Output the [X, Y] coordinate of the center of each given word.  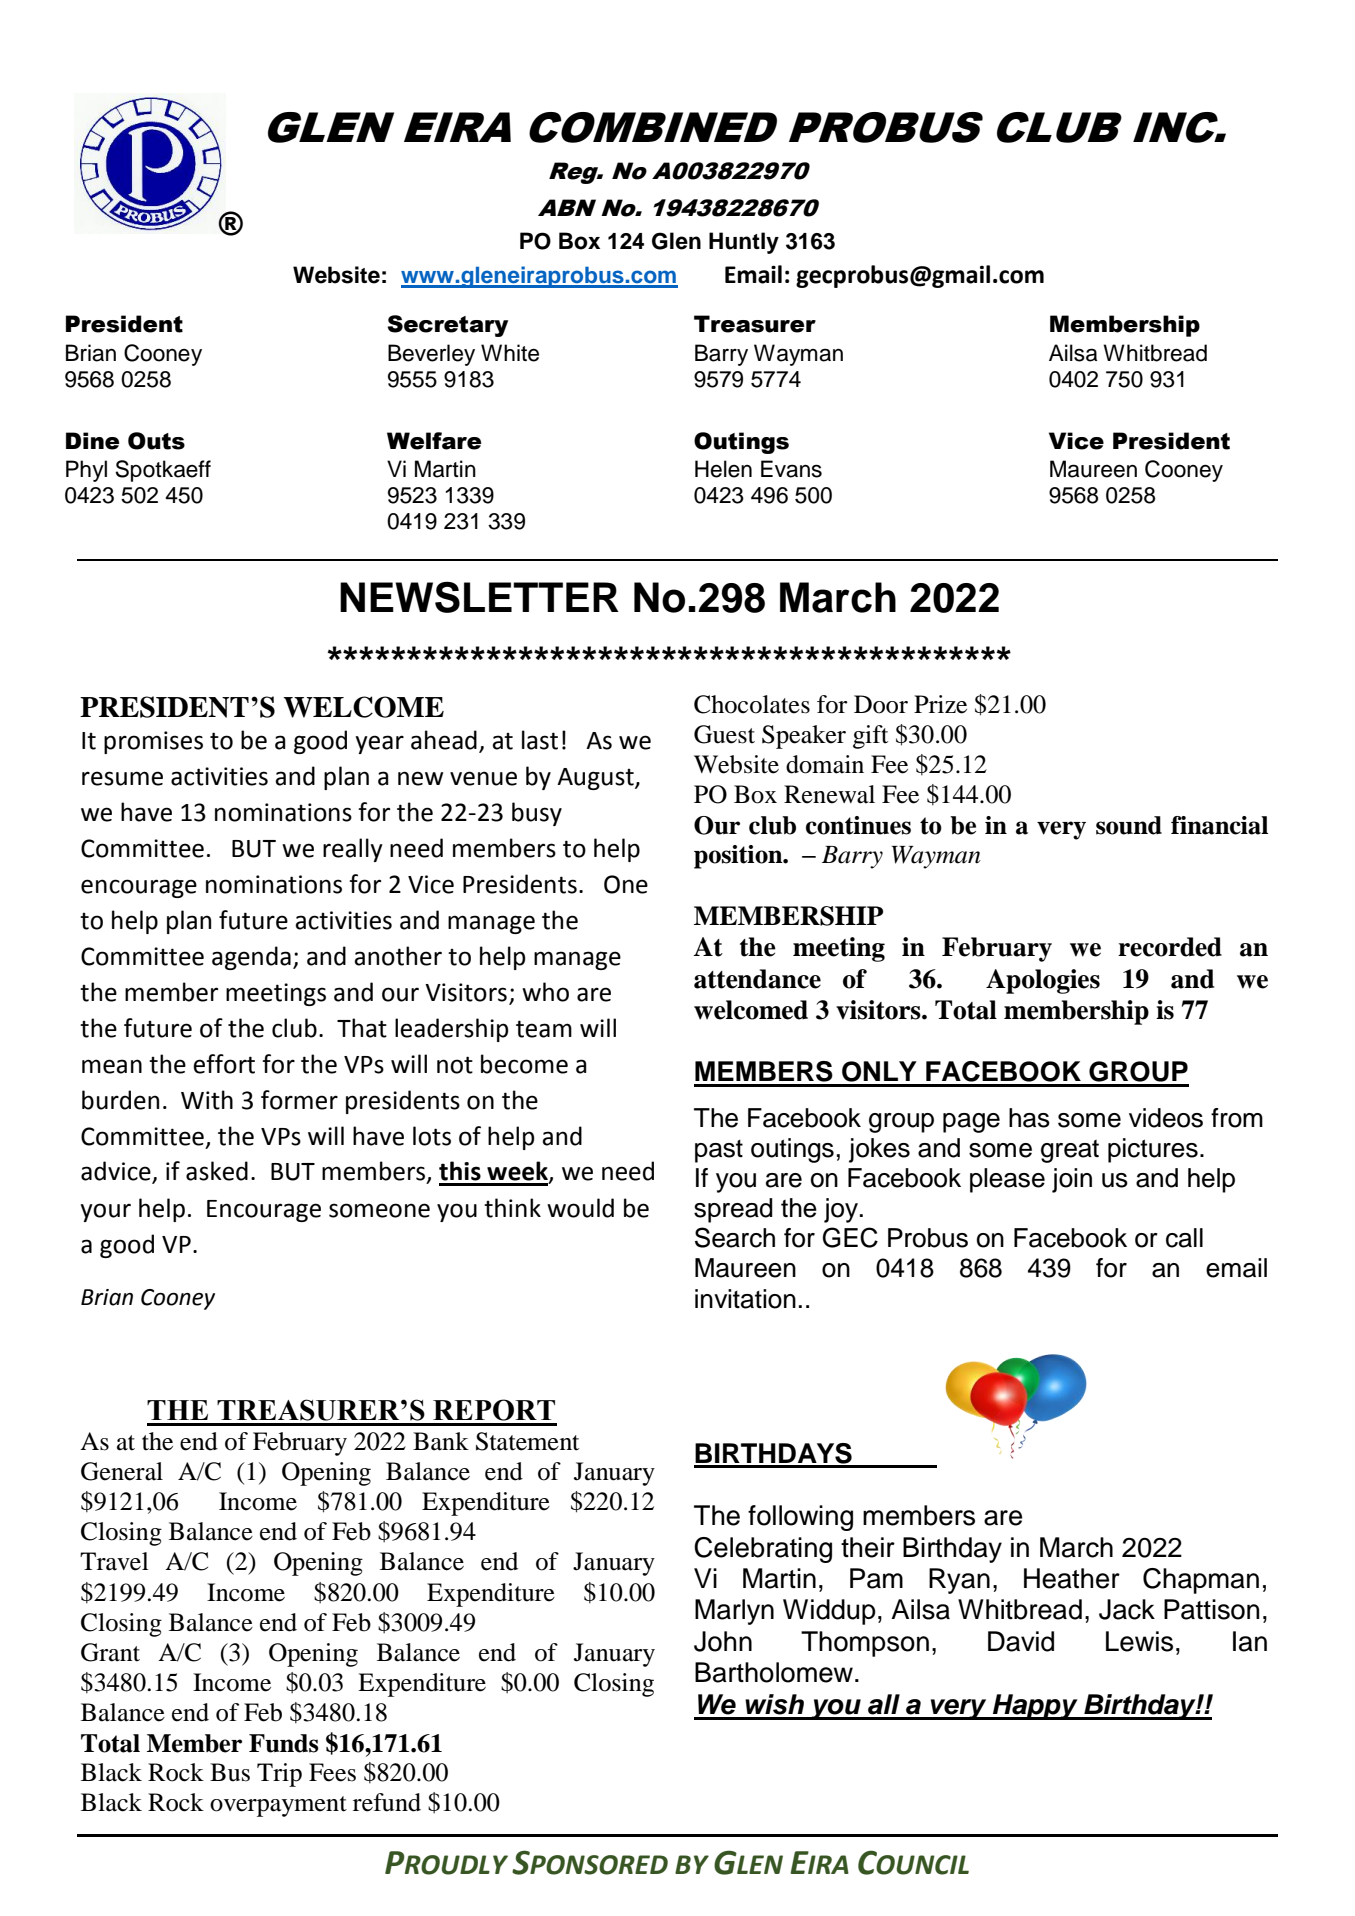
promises [153, 742]
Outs [156, 441]
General [122, 1471]
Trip [279, 1775]
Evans [791, 469]
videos [1166, 1118]
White [510, 353]
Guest [724, 734]
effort [224, 1064]
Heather [1072, 1578]
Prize [940, 704]
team [544, 1029]
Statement [527, 1441]
